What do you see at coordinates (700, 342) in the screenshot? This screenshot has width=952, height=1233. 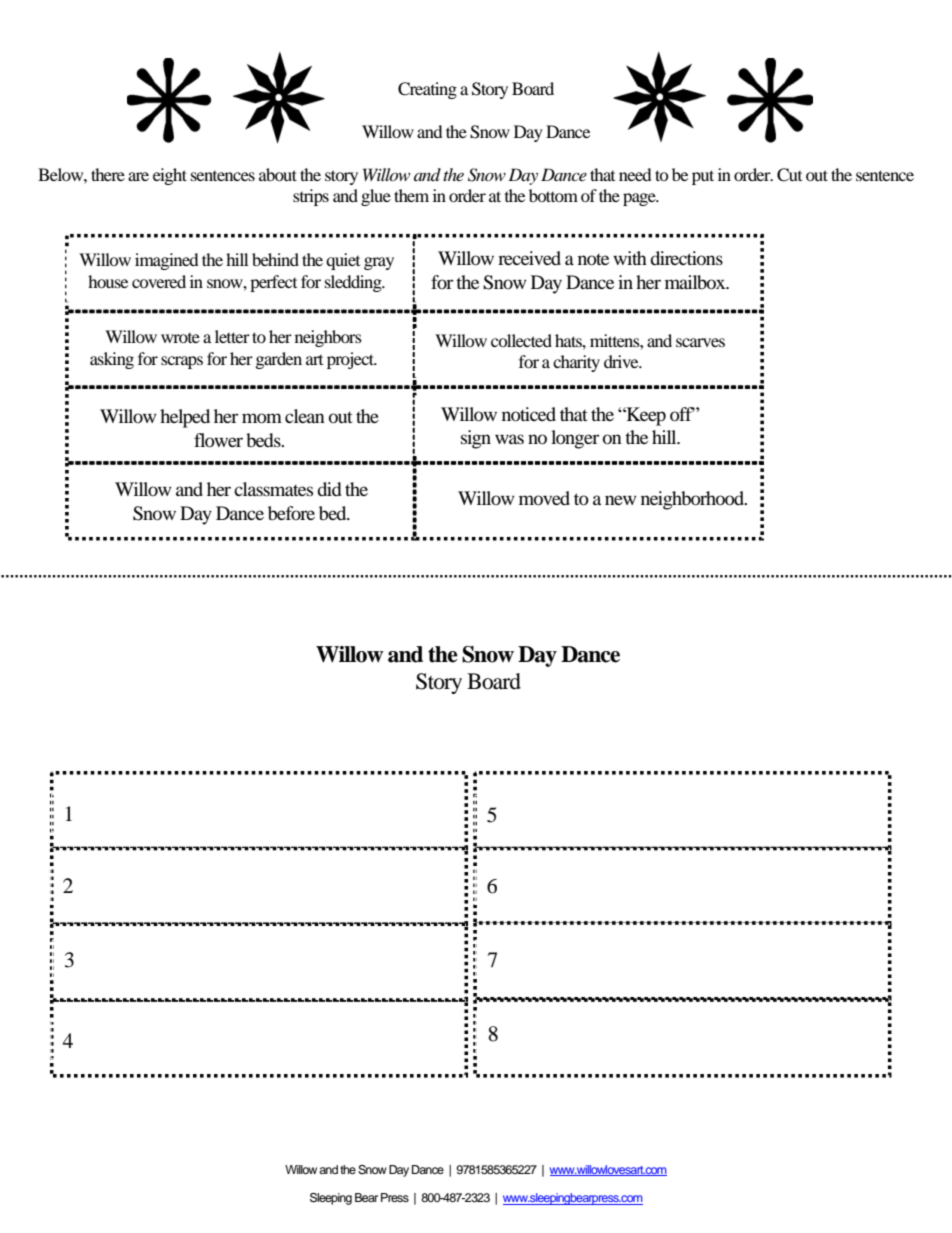 I see `scarves` at bounding box center [700, 342].
